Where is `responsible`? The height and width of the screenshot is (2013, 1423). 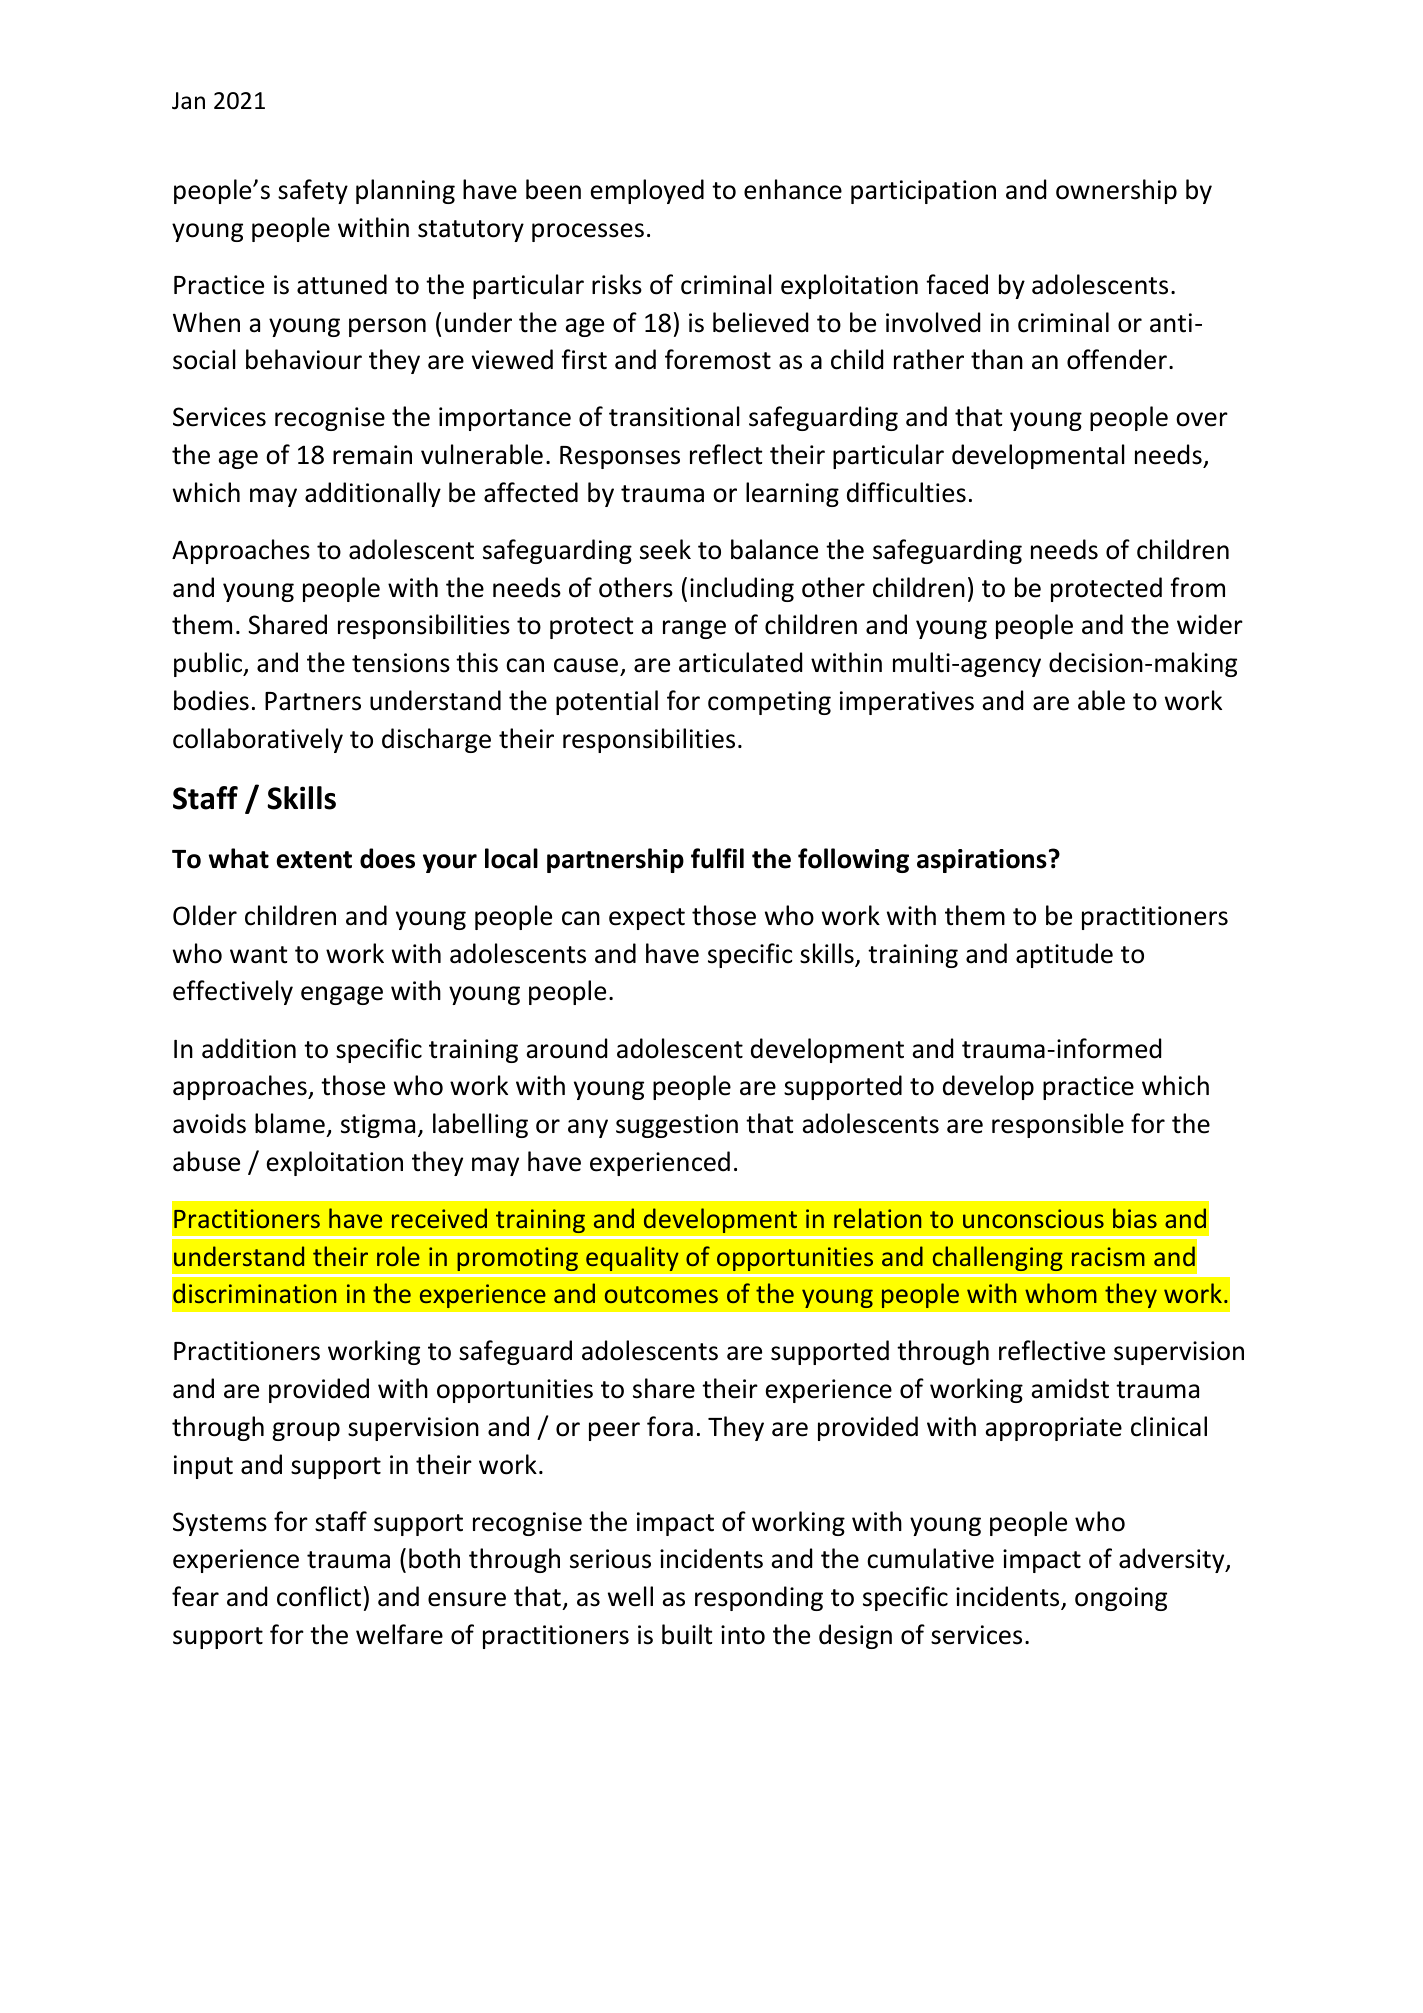 responsible is located at coordinates (1058, 1125).
